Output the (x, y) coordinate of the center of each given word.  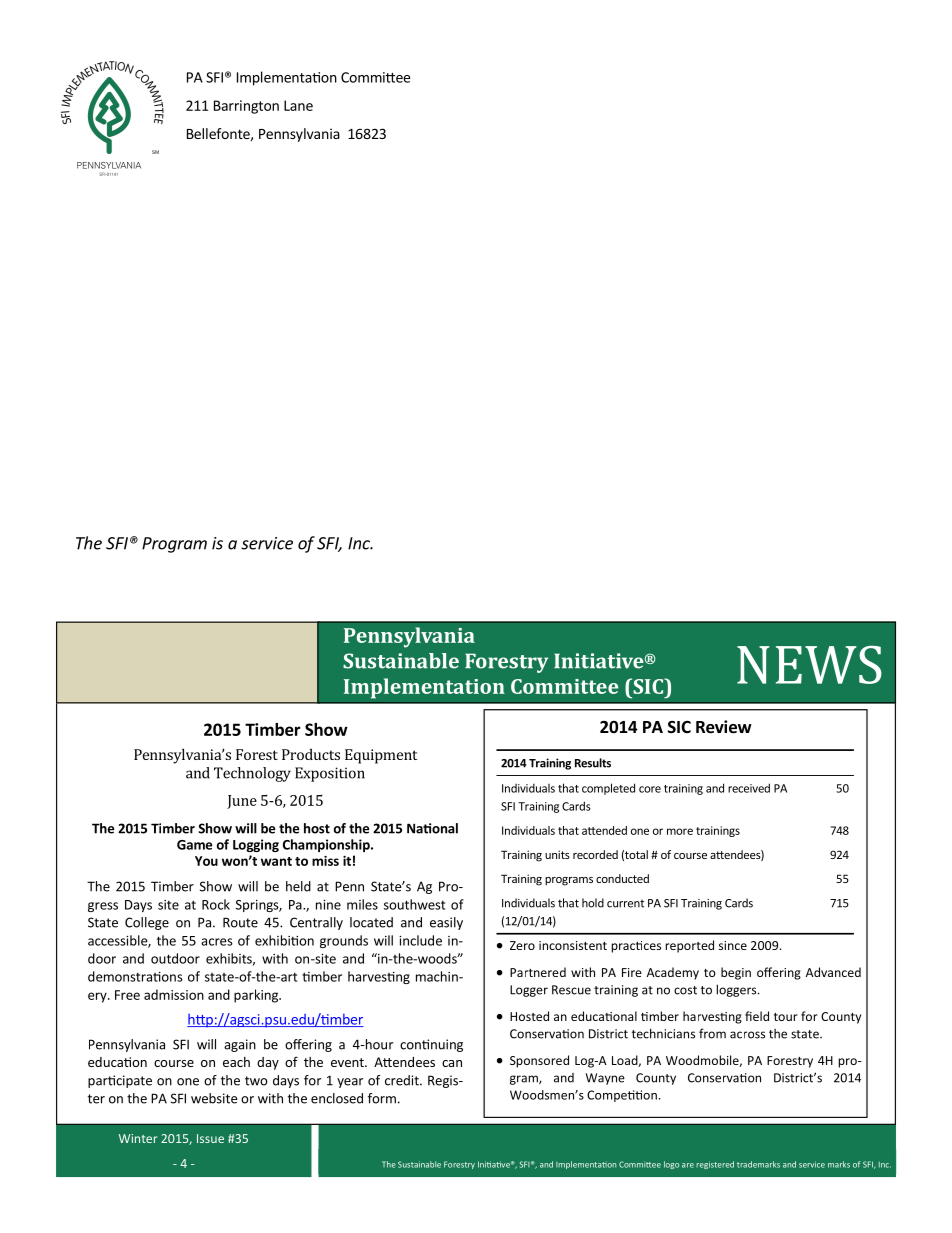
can (452, 1063)
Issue (210, 1138)
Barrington (246, 107)
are (688, 1165)
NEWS (809, 664)
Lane (298, 105)
